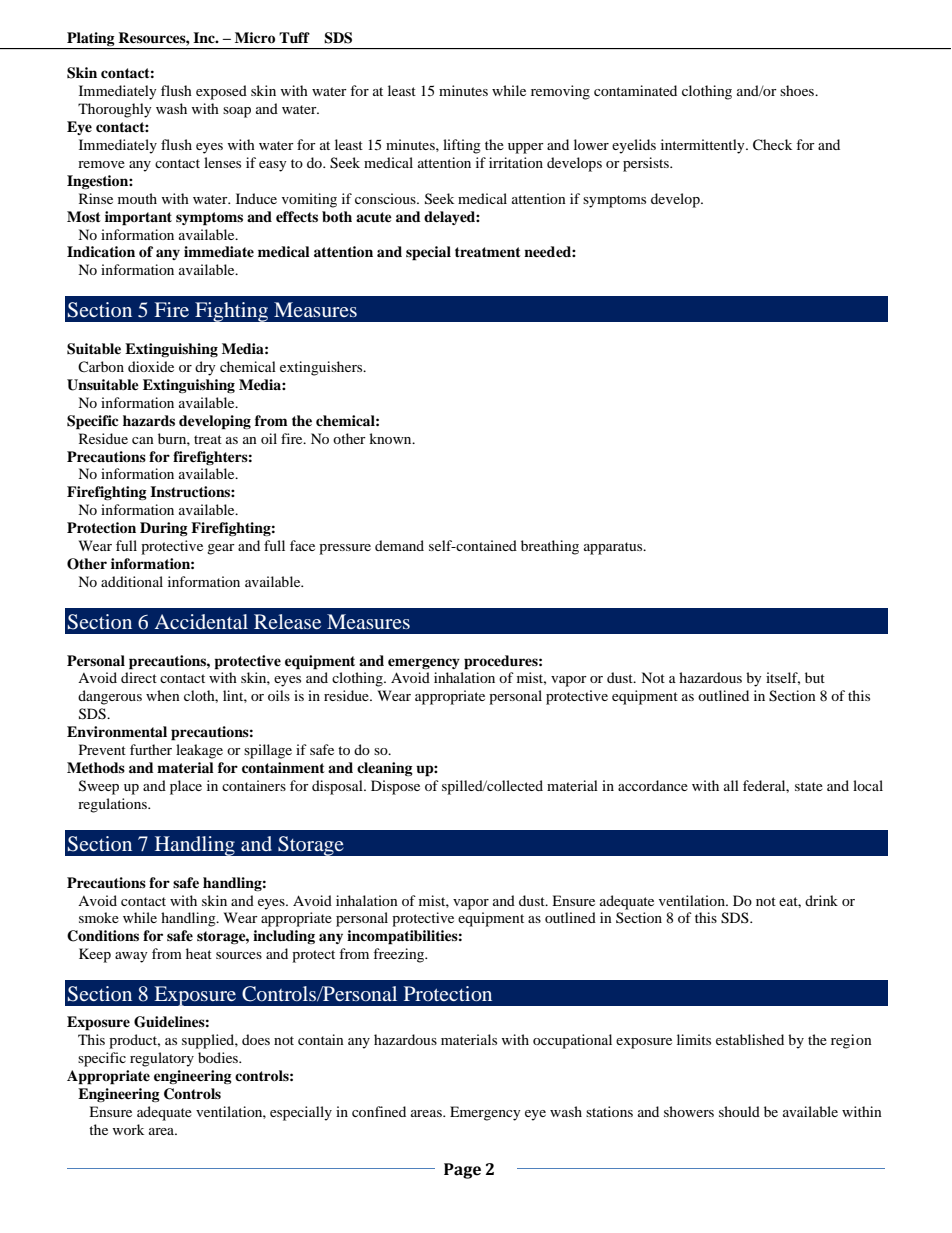 This screenshot has width=952, height=1233. I want to click on removing, so click(560, 92).
